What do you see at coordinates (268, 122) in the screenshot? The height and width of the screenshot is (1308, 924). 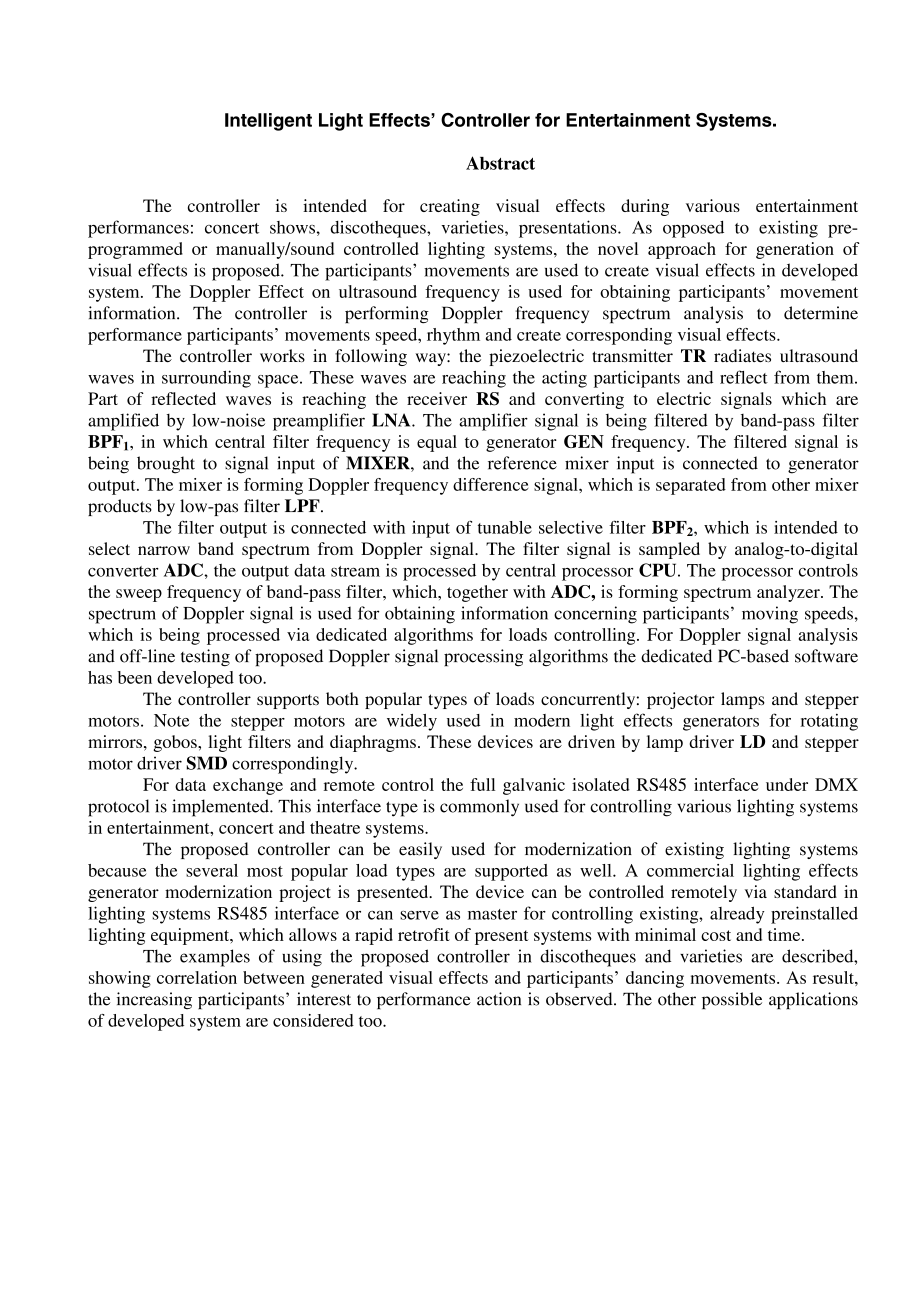 I see `Intelligent` at bounding box center [268, 122].
